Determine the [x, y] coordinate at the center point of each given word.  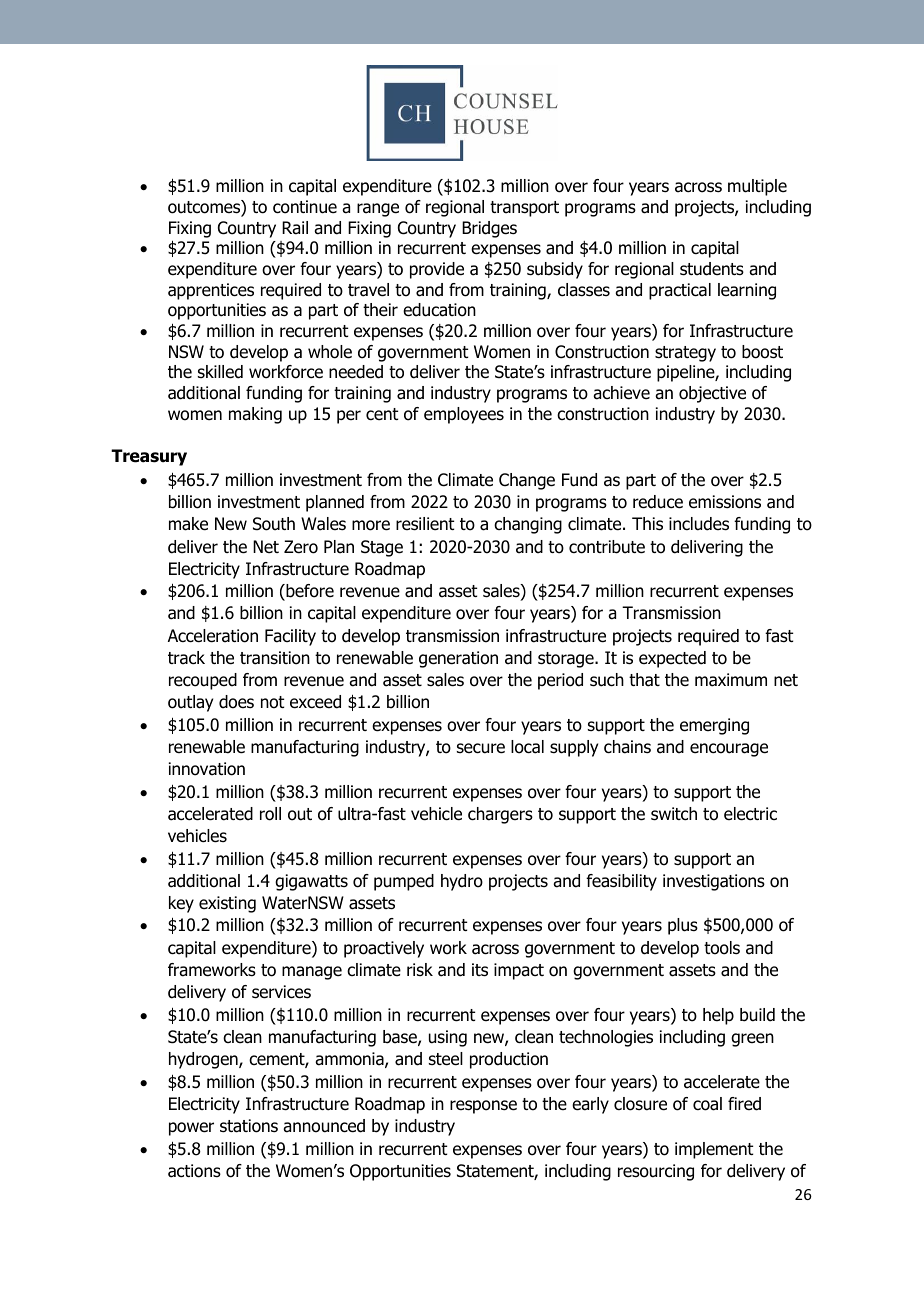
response [483, 1107]
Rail [295, 228]
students [712, 269]
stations [249, 1126]
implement [714, 1150]
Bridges [489, 229]
